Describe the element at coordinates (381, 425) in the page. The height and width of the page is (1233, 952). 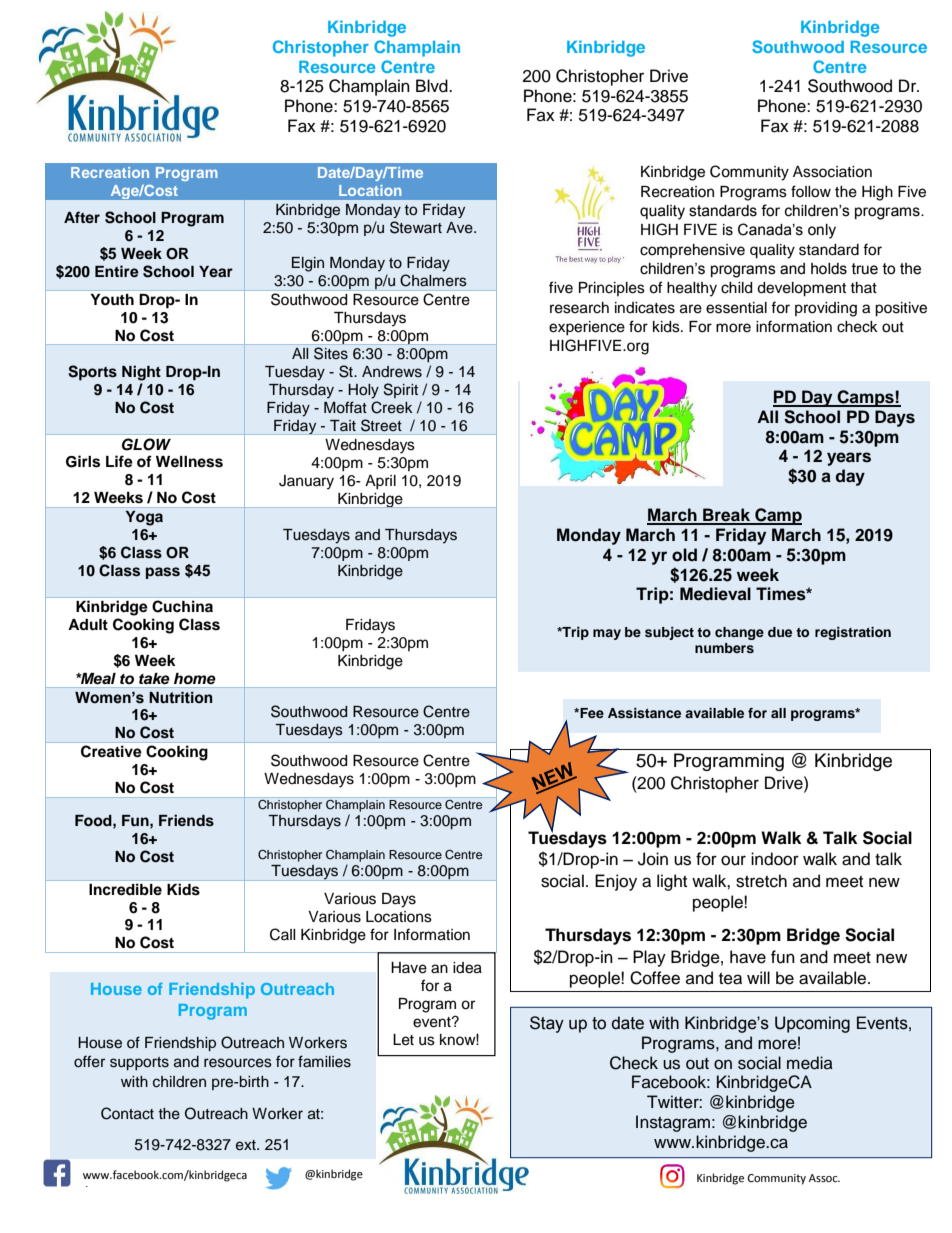
I see `Street` at that location.
